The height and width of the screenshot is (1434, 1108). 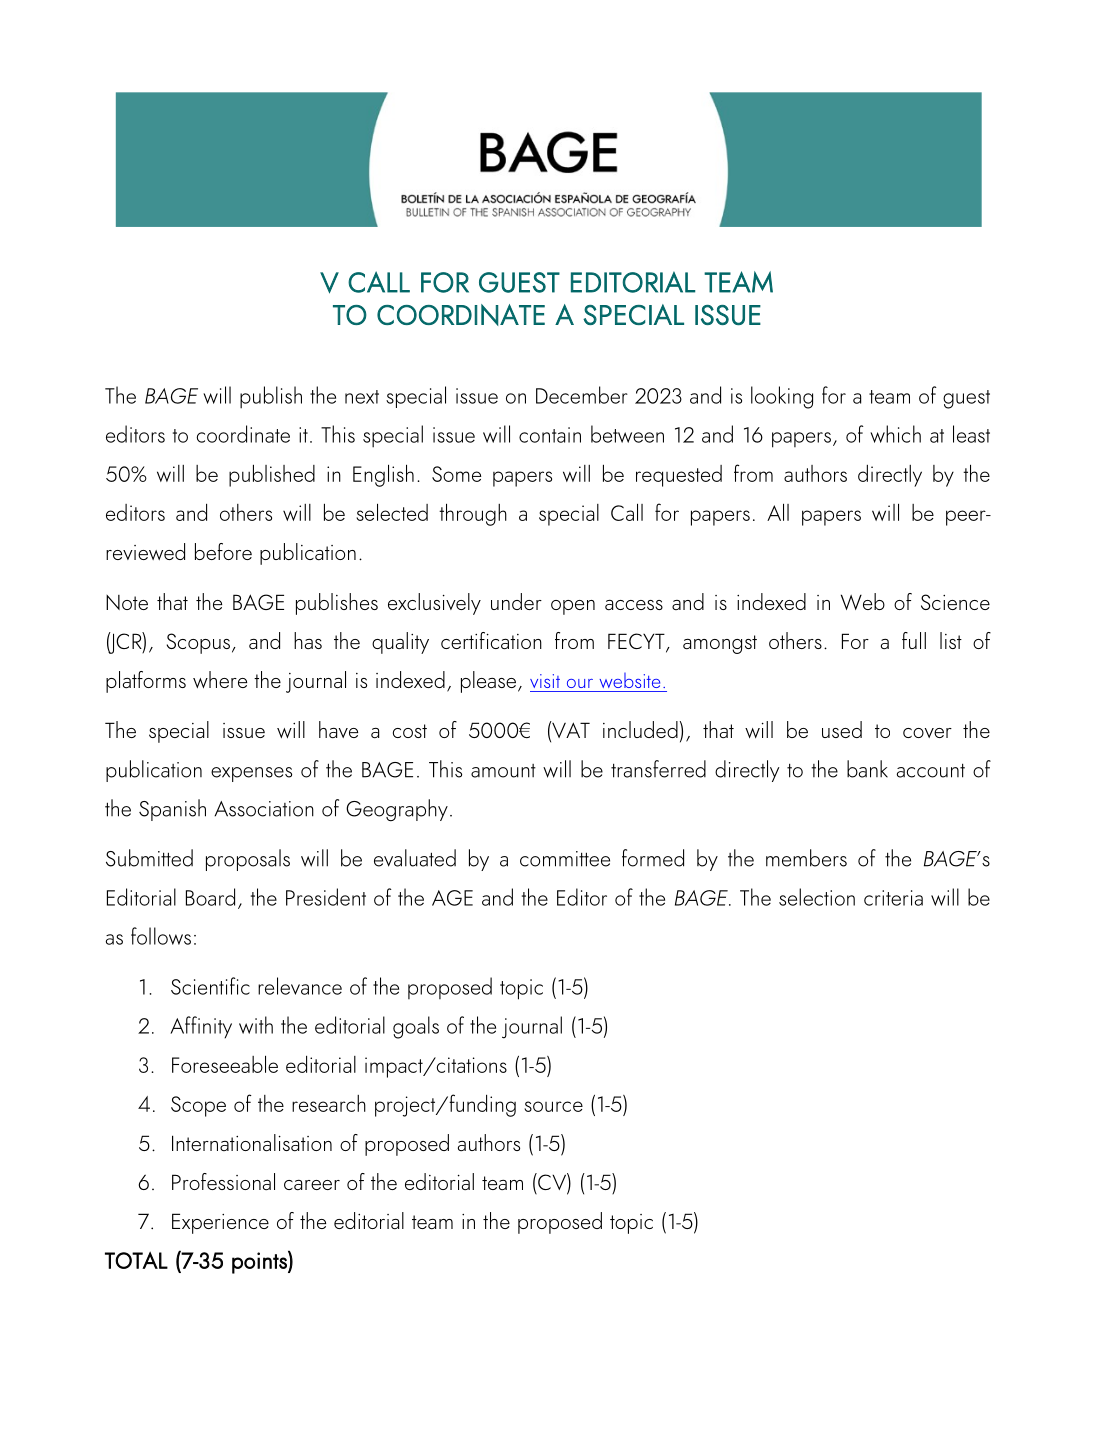 What do you see at coordinates (895, 434) in the screenshot?
I see `which` at bounding box center [895, 434].
